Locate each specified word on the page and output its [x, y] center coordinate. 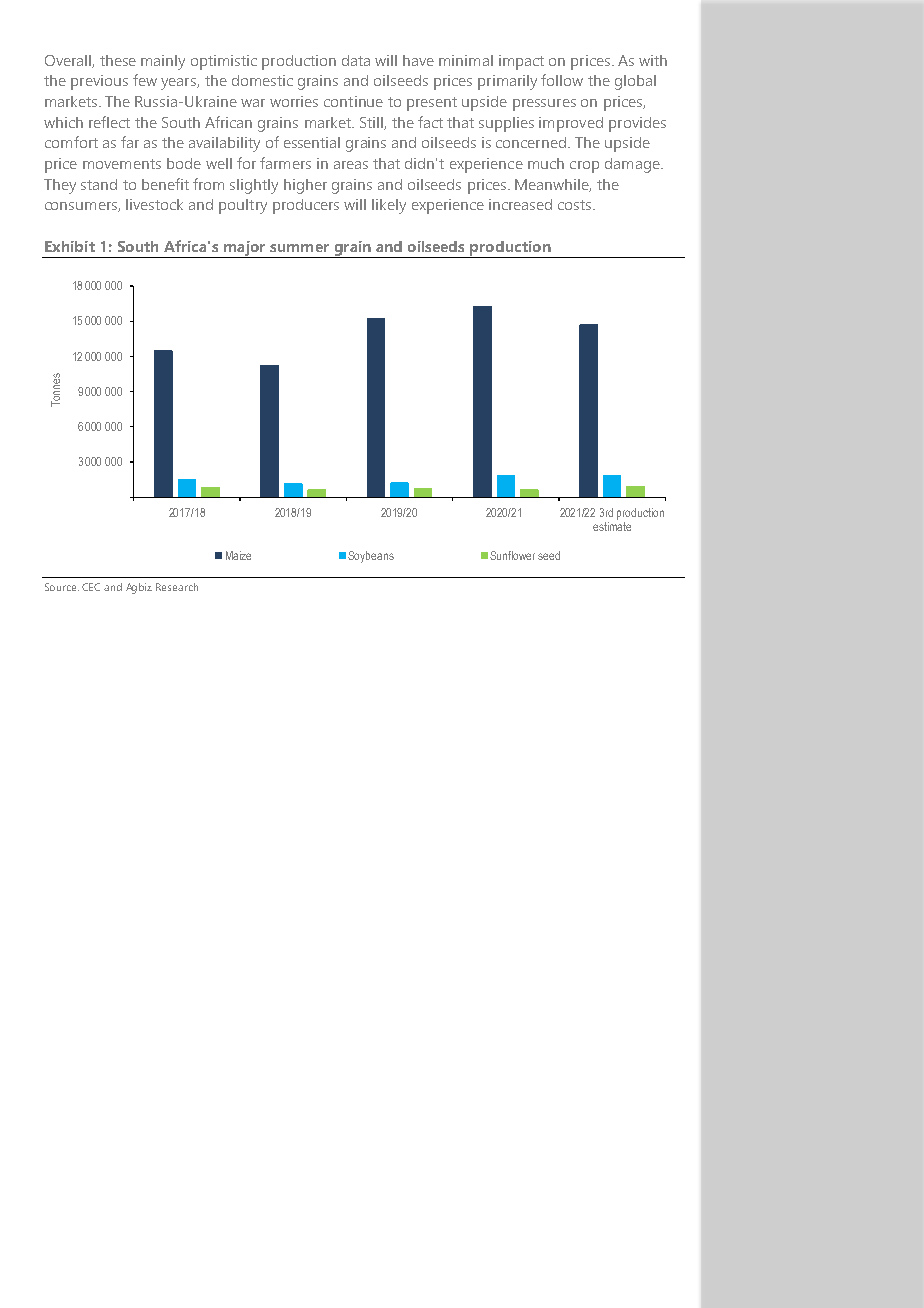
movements [122, 164]
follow [562, 80]
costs [576, 205]
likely [389, 206]
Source [62, 587]
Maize [238, 555]
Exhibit [70, 246]
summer [299, 248]
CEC [91, 587]
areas [351, 165]
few [145, 80]
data [356, 60]
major [245, 249]
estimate [612, 525]
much [546, 163]
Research [177, 587]
